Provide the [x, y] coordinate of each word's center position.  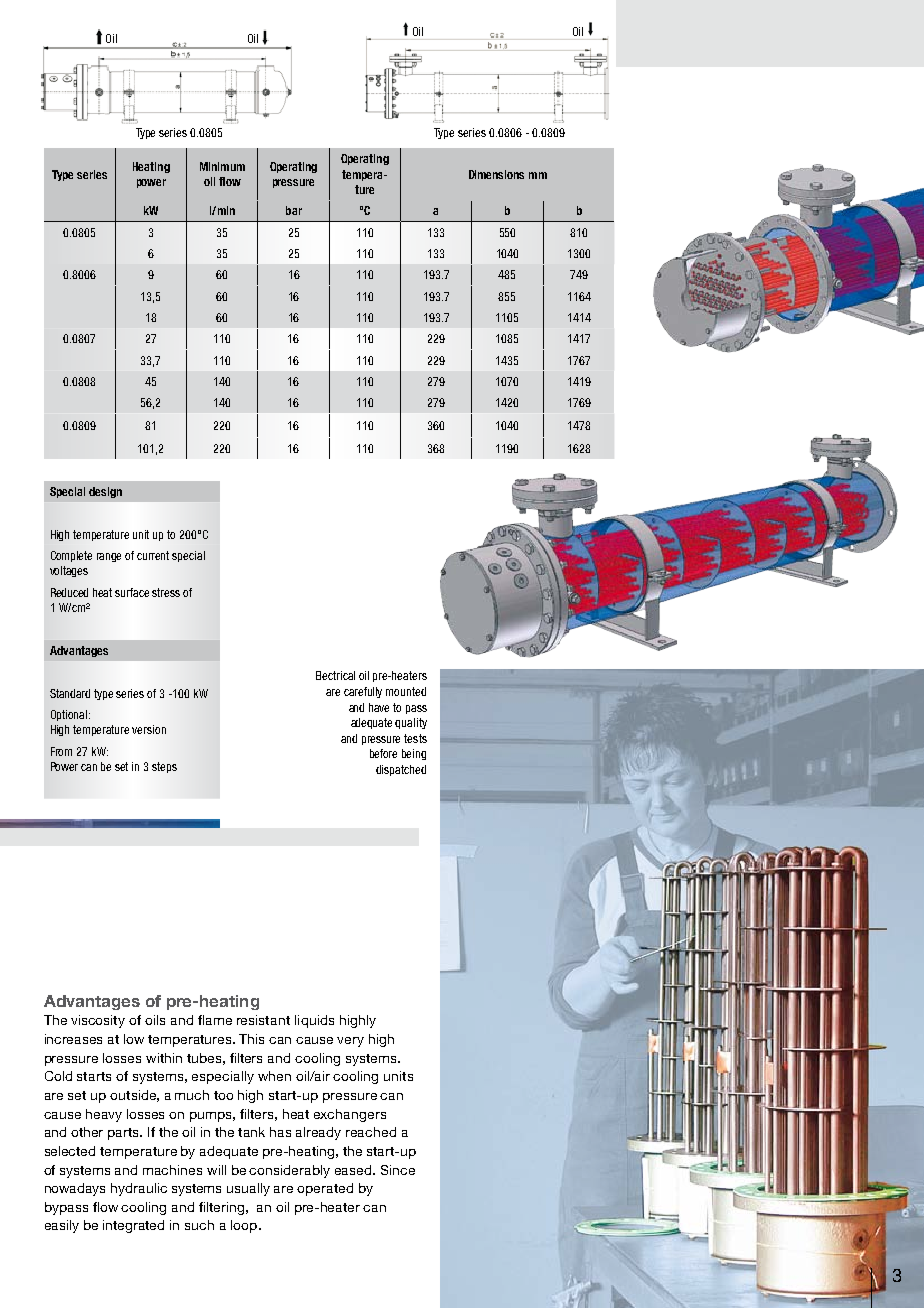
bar [294, 210]
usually [248, 1189]
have [379, 707]
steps [164, 767]
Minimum [222, 166]
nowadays [75, 1189]
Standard [70, 693]
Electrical [335, 675]
